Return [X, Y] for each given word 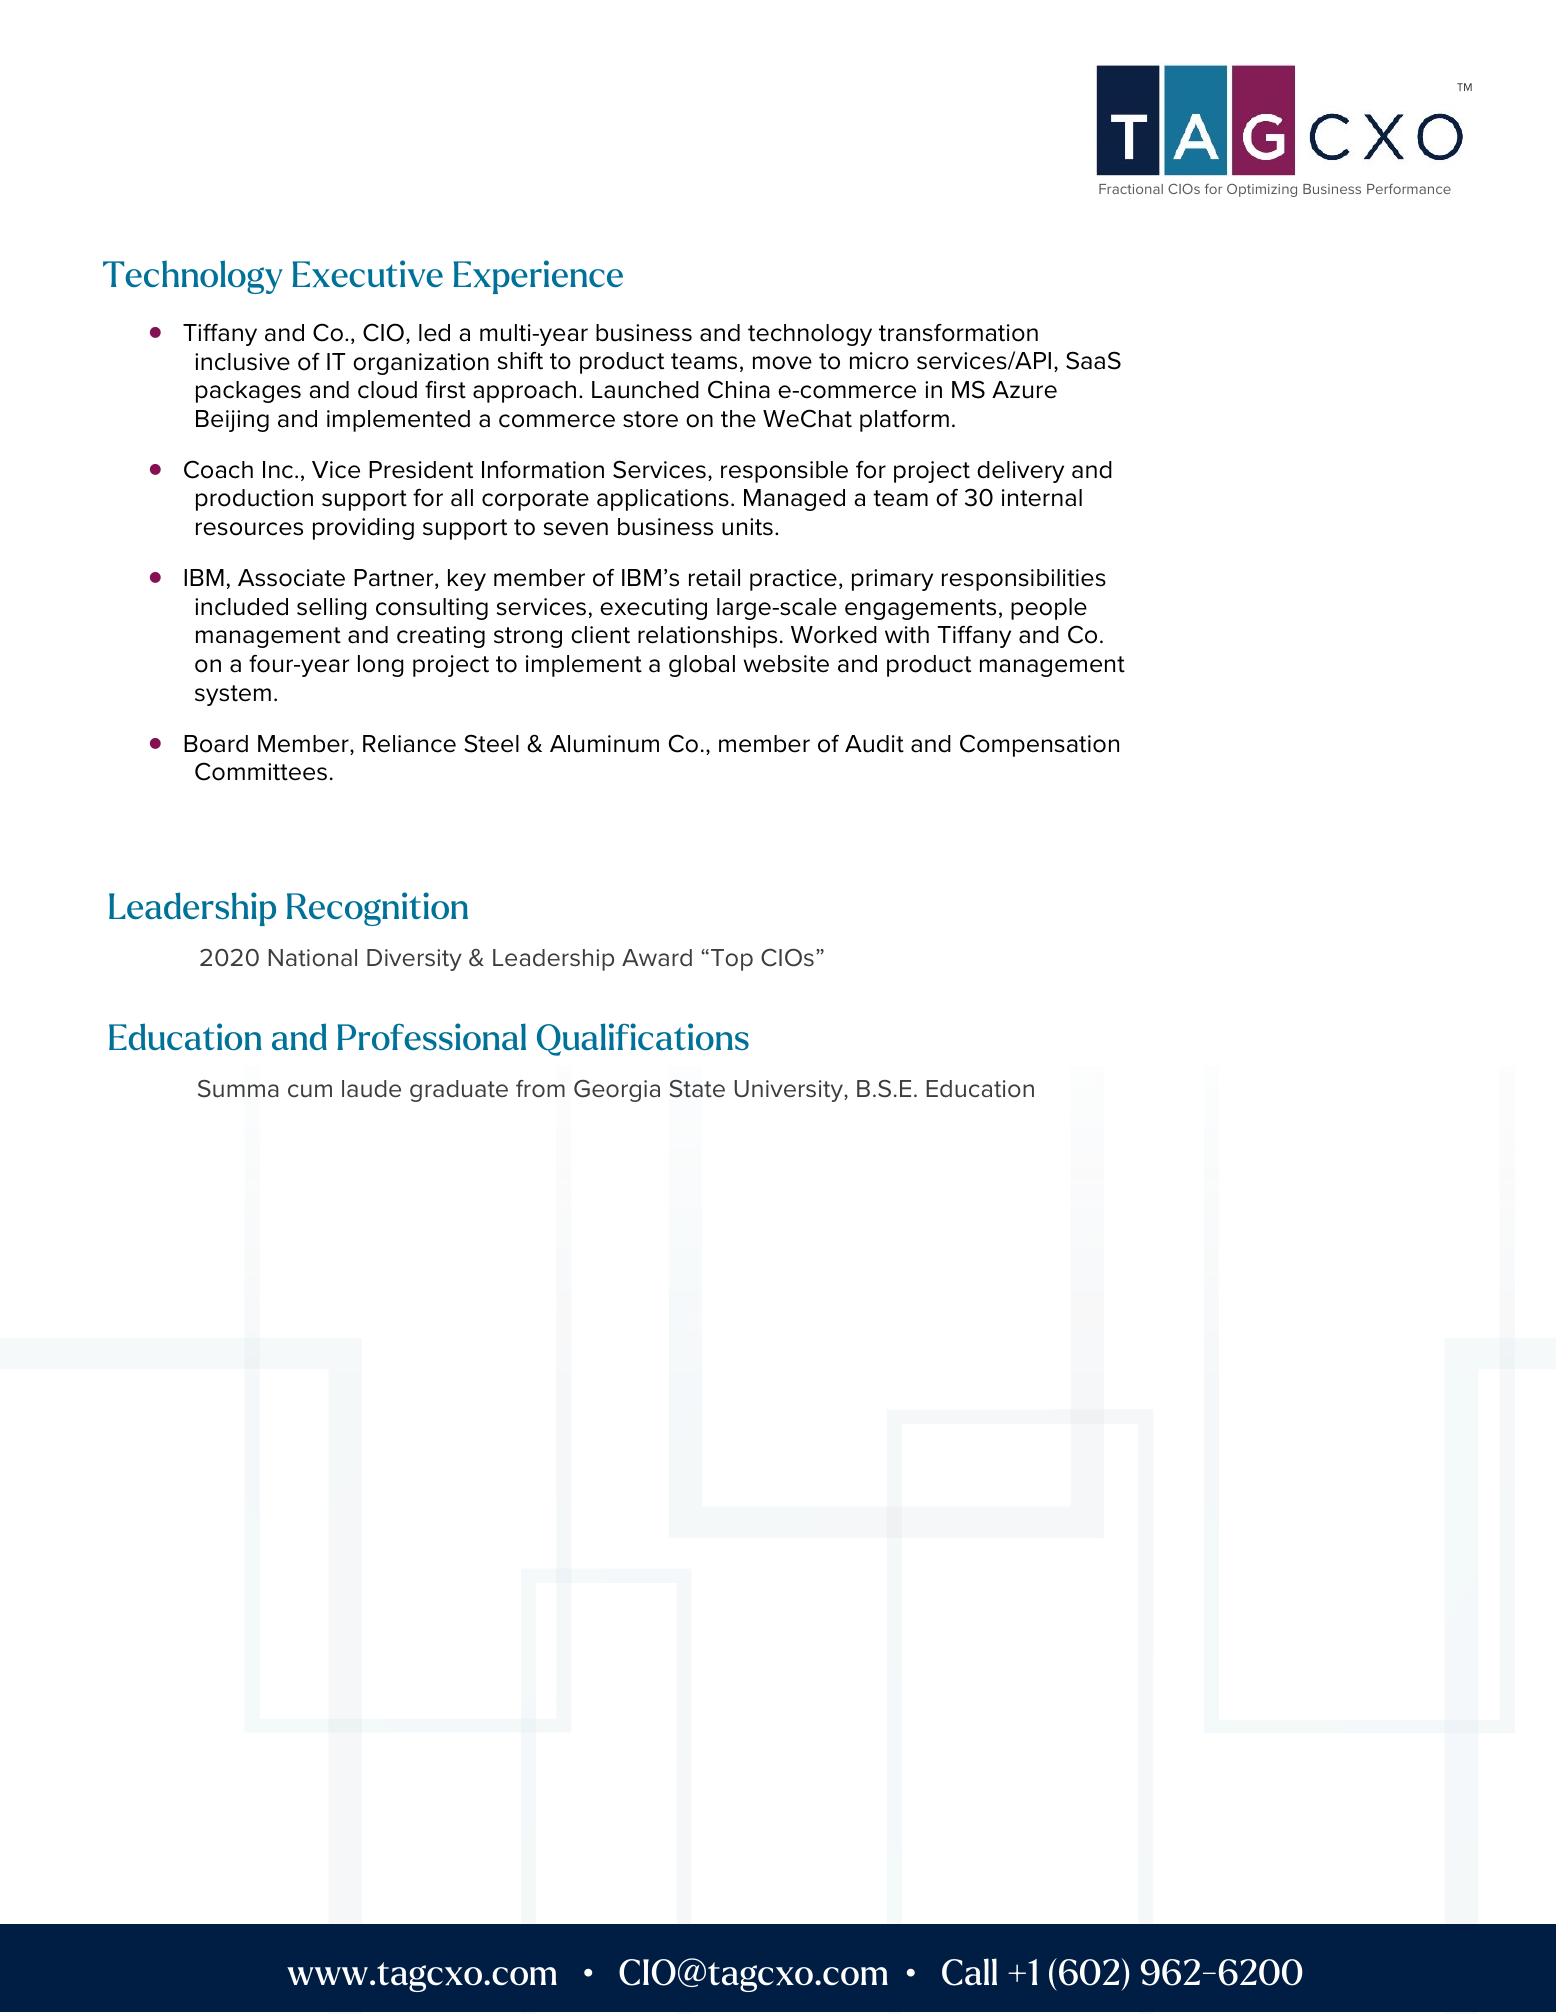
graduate [459, 1091]
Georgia [617, 1091]
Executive [367, 273]
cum [310, 1091]
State [697, 1089]
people [1049, 609]
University [789, 1091]
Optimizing [1262, 190]
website [786, 664]
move [782, 363]
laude [371, 1089]
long [381, 666]
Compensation [1039, 745]
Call [969, 1972]
